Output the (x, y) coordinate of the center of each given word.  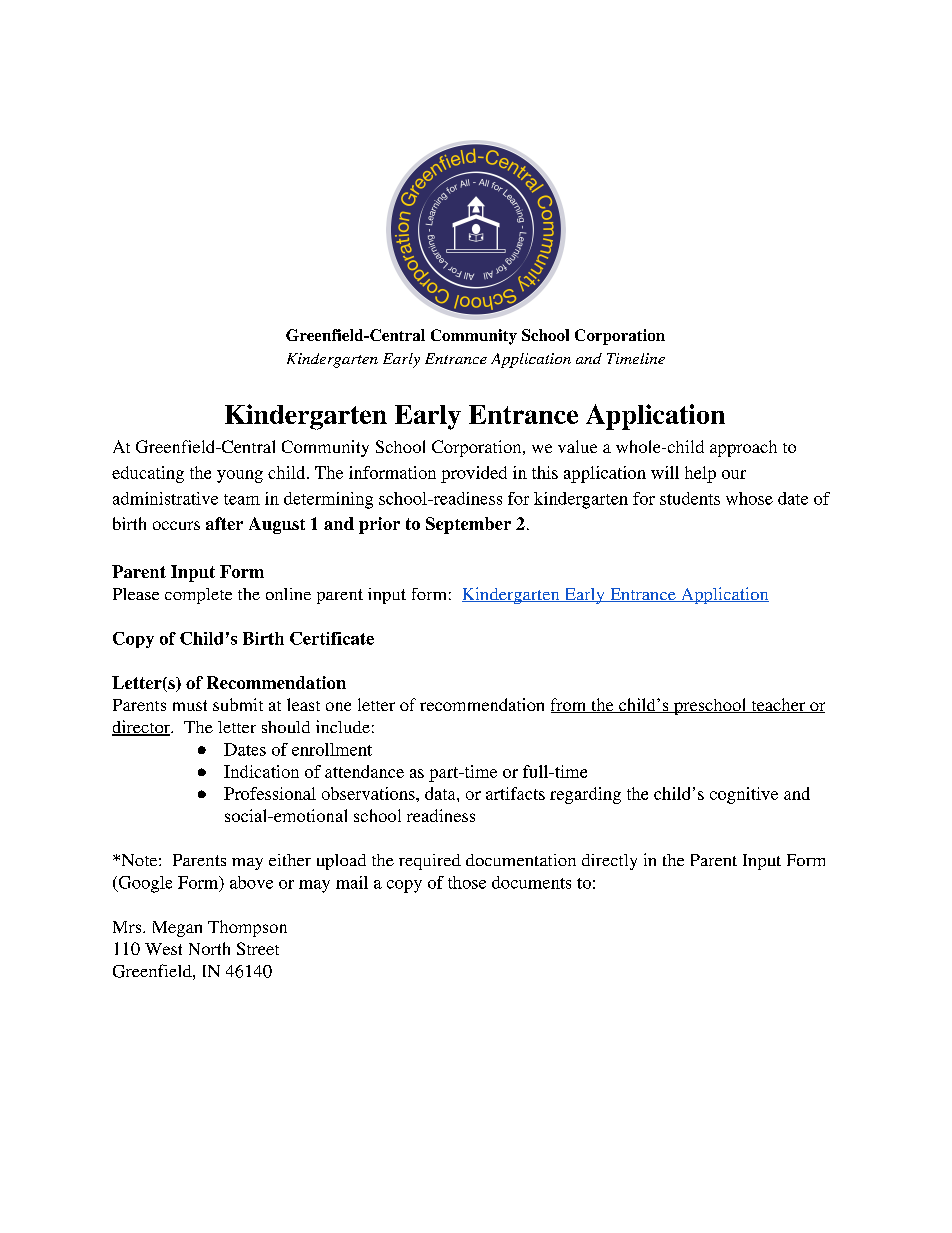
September (468, 525)
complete (198, 596)
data (441, 793)
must (190, 705)
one (338, 706)
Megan (177, 929)
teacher (778, 705)
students (690, 498)
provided (474, 474)
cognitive (744, 795)
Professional (270, 793)
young (240, 476)
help (700, 474)
